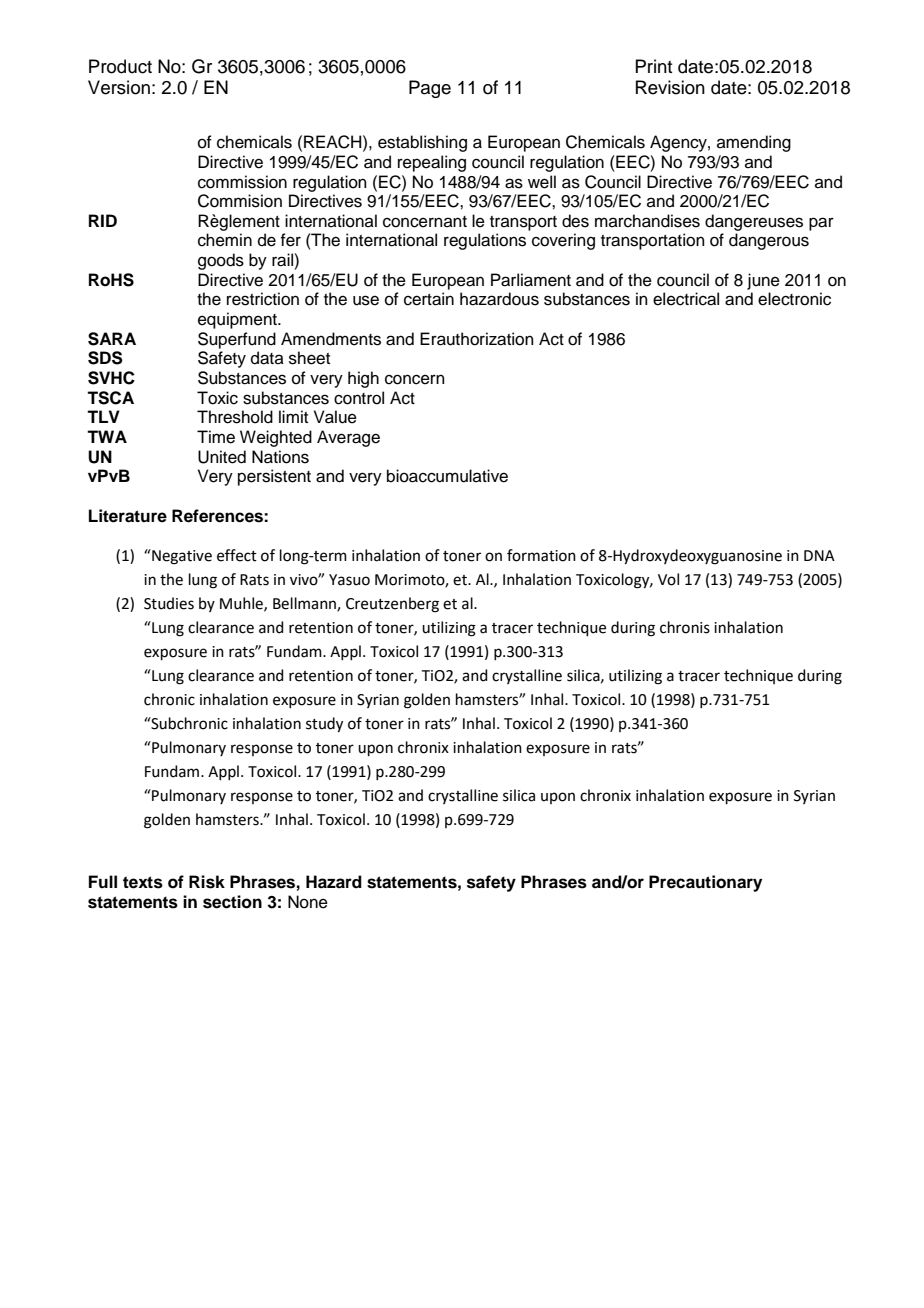  Describe the element at coordinates (207, 882) in the screenshot. I see `Risk` at that location.
